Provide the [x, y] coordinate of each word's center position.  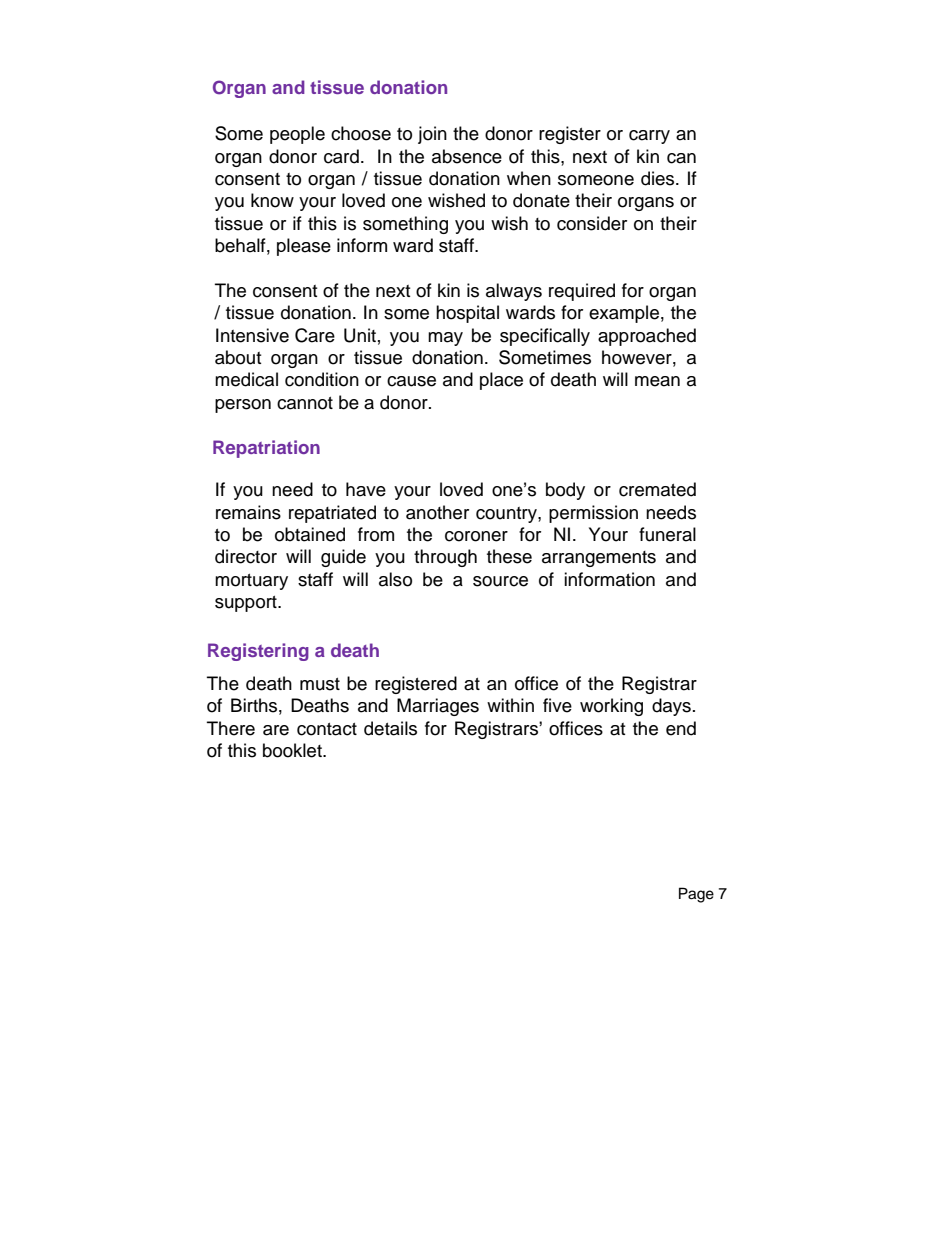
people [297, 135]
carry [649, 137]
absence [467, 156]
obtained [310, 534]
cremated [657, 489]
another [437, 512]
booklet [293, 750]
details [390, 728]
